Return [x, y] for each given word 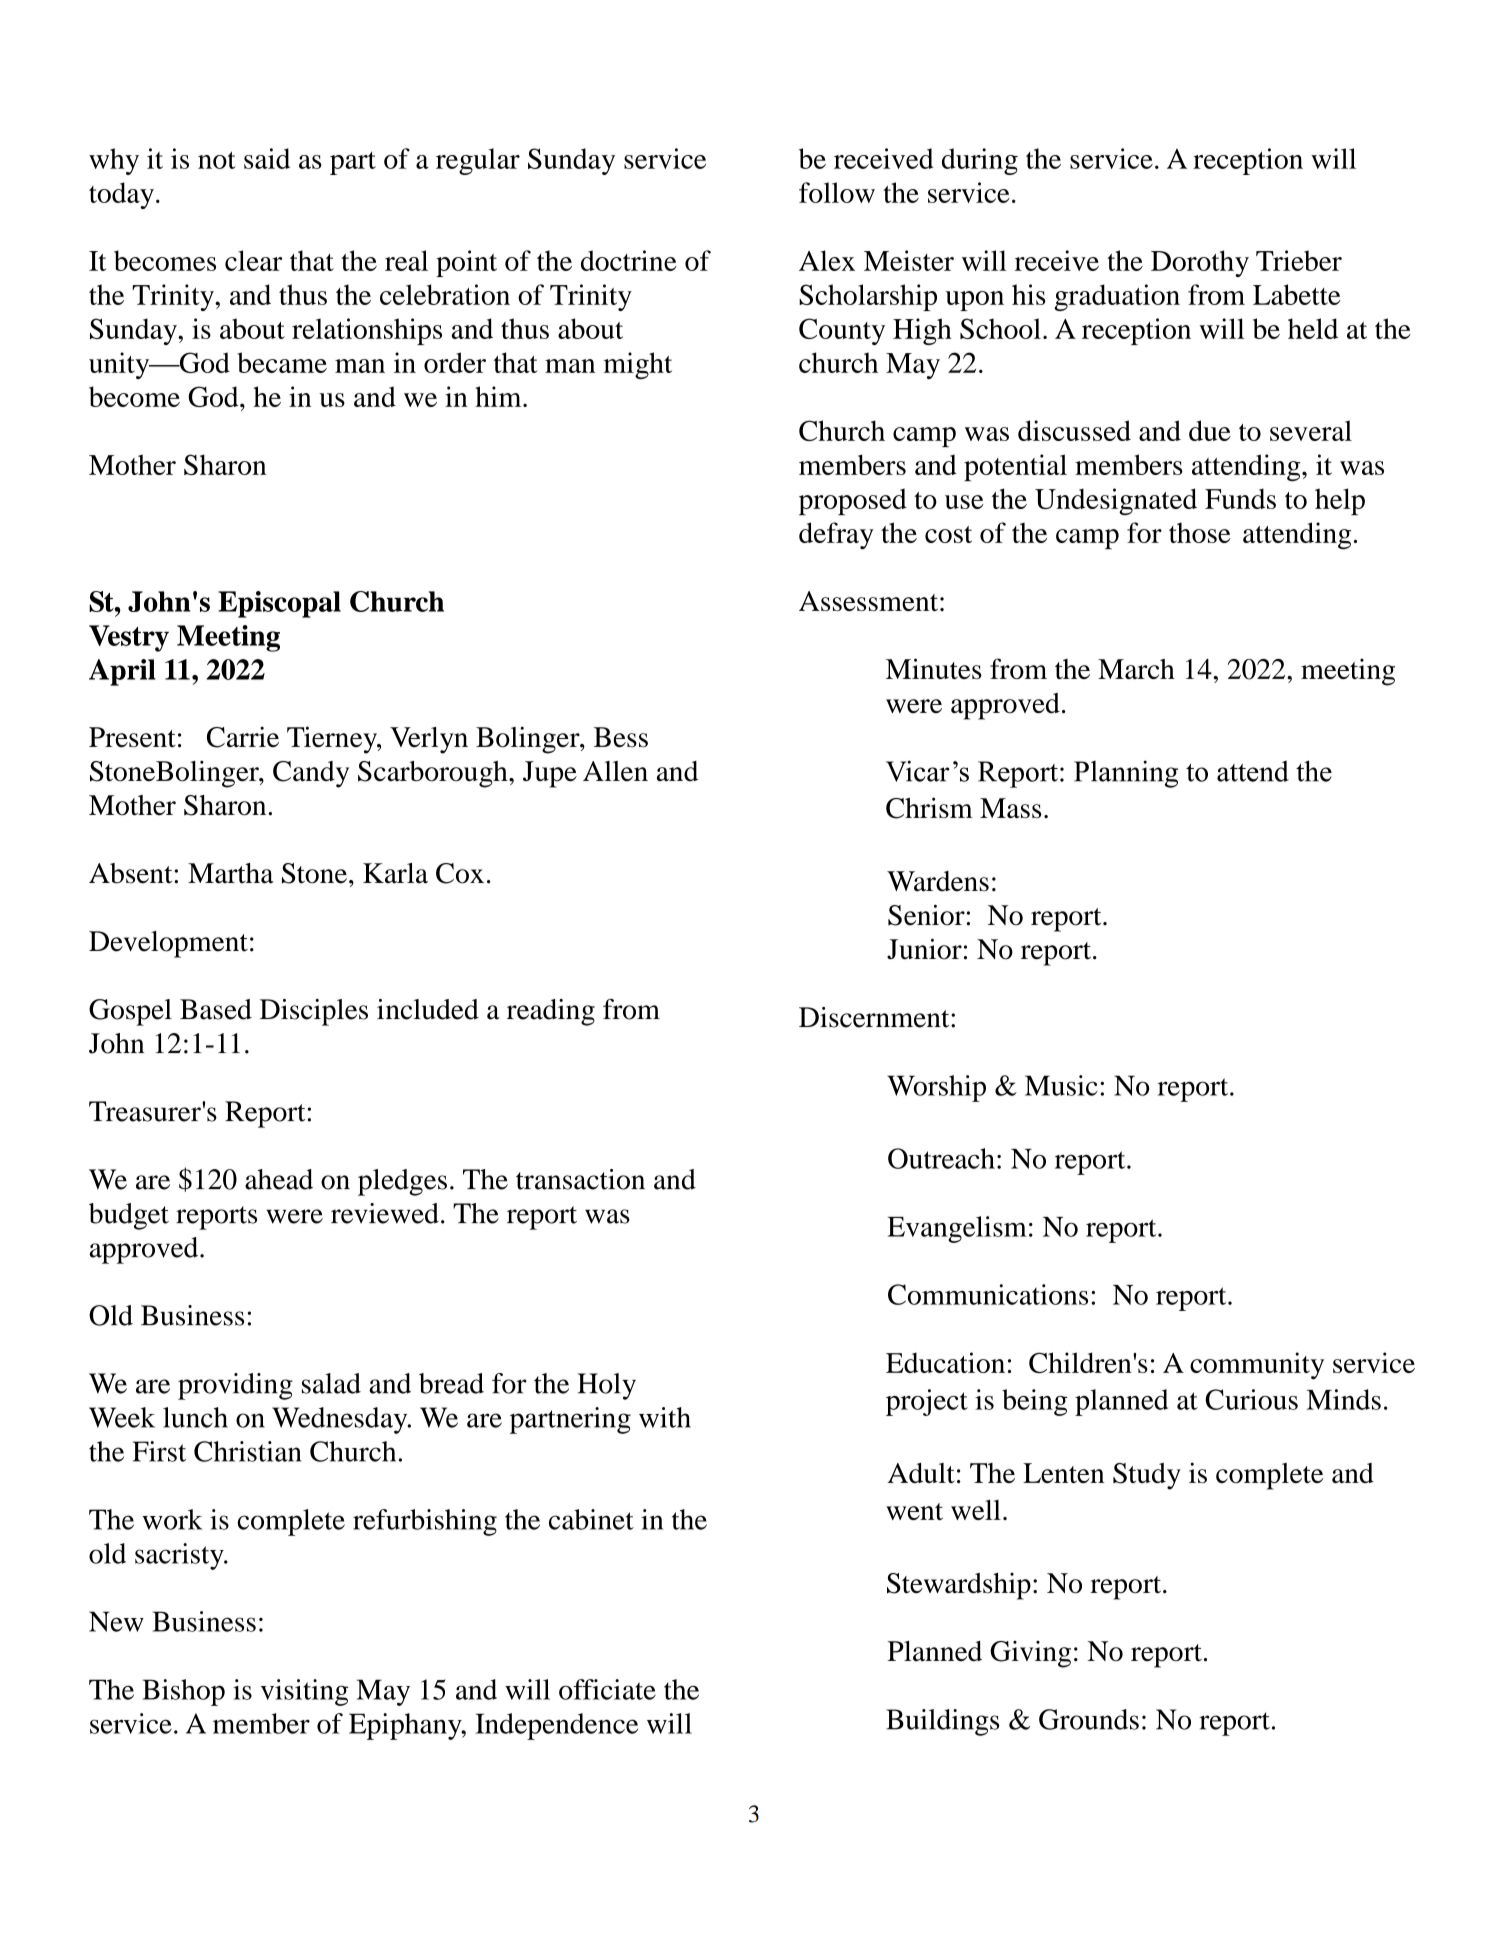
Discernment [875, 1017]
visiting [304, 1692]
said [267, 158]
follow [837, 192]
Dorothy [1200, 263]
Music [1061, 1085]
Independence [557, 1726]
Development [168, 944]
